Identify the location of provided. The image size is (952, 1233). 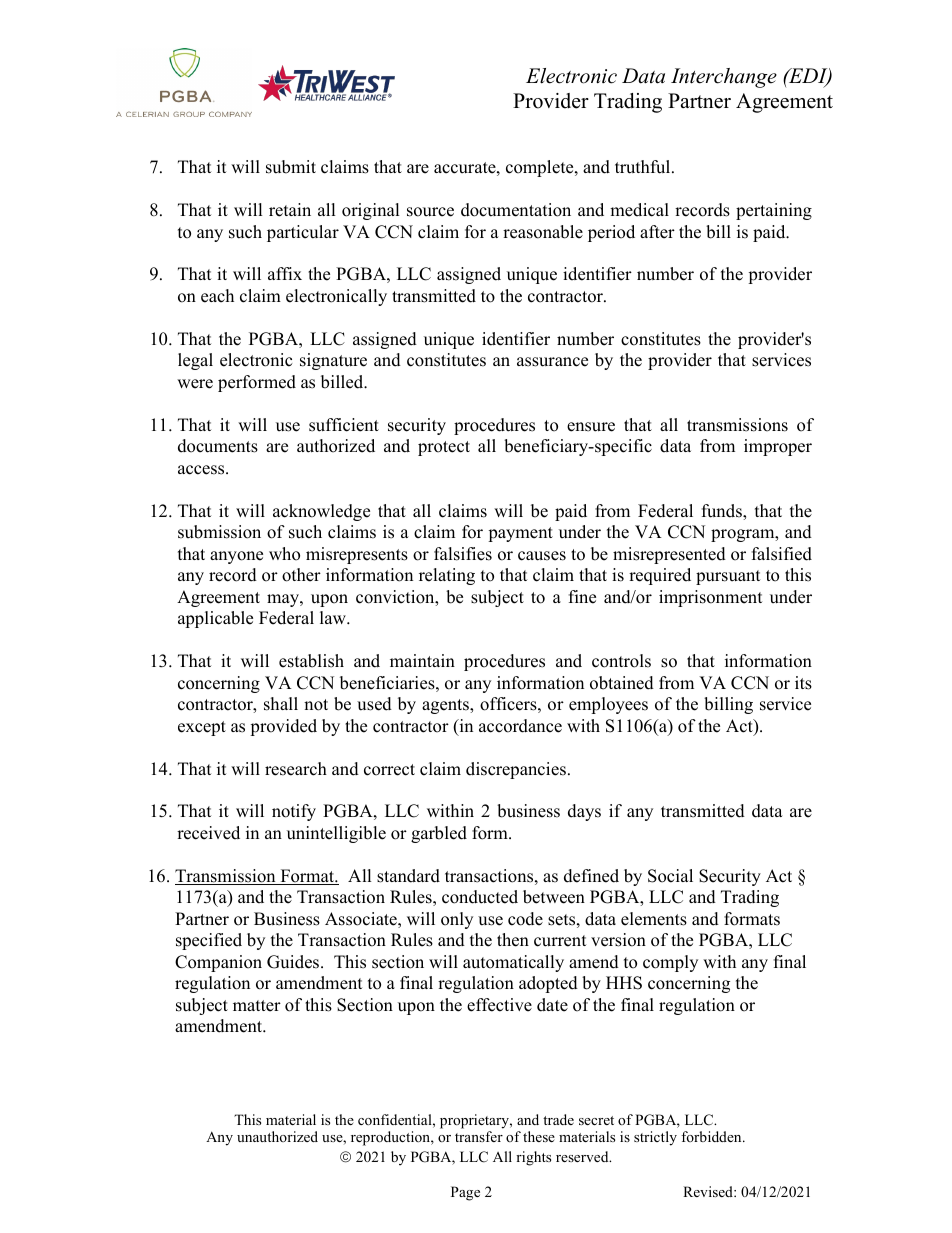
(283, 727).
